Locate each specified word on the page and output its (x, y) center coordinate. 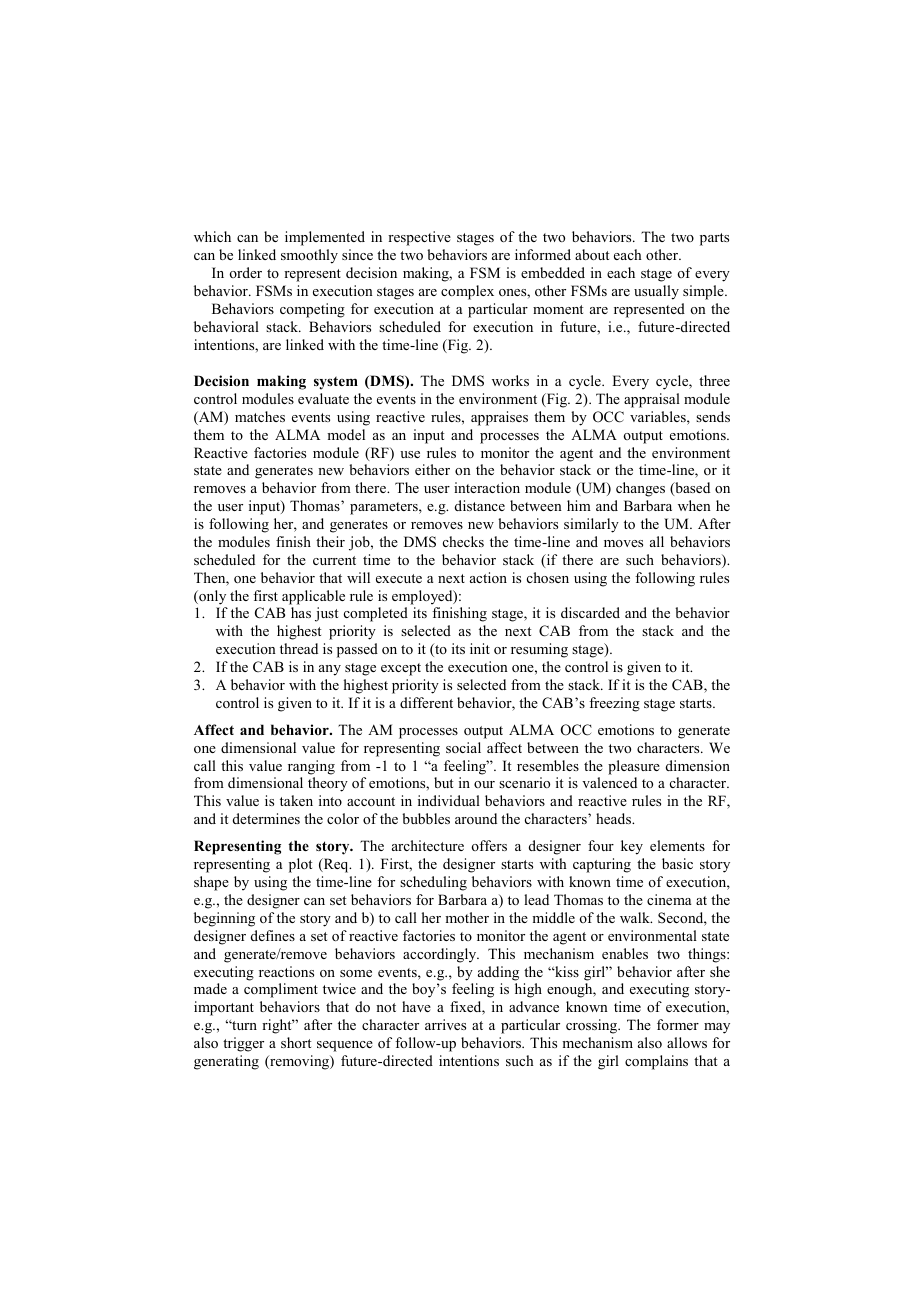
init (480, 648)
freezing (614, 704)
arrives (445, 1024)
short (296, 1042)
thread (299, 648)
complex (467, 292)
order (245, 272)
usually (656, 292)
